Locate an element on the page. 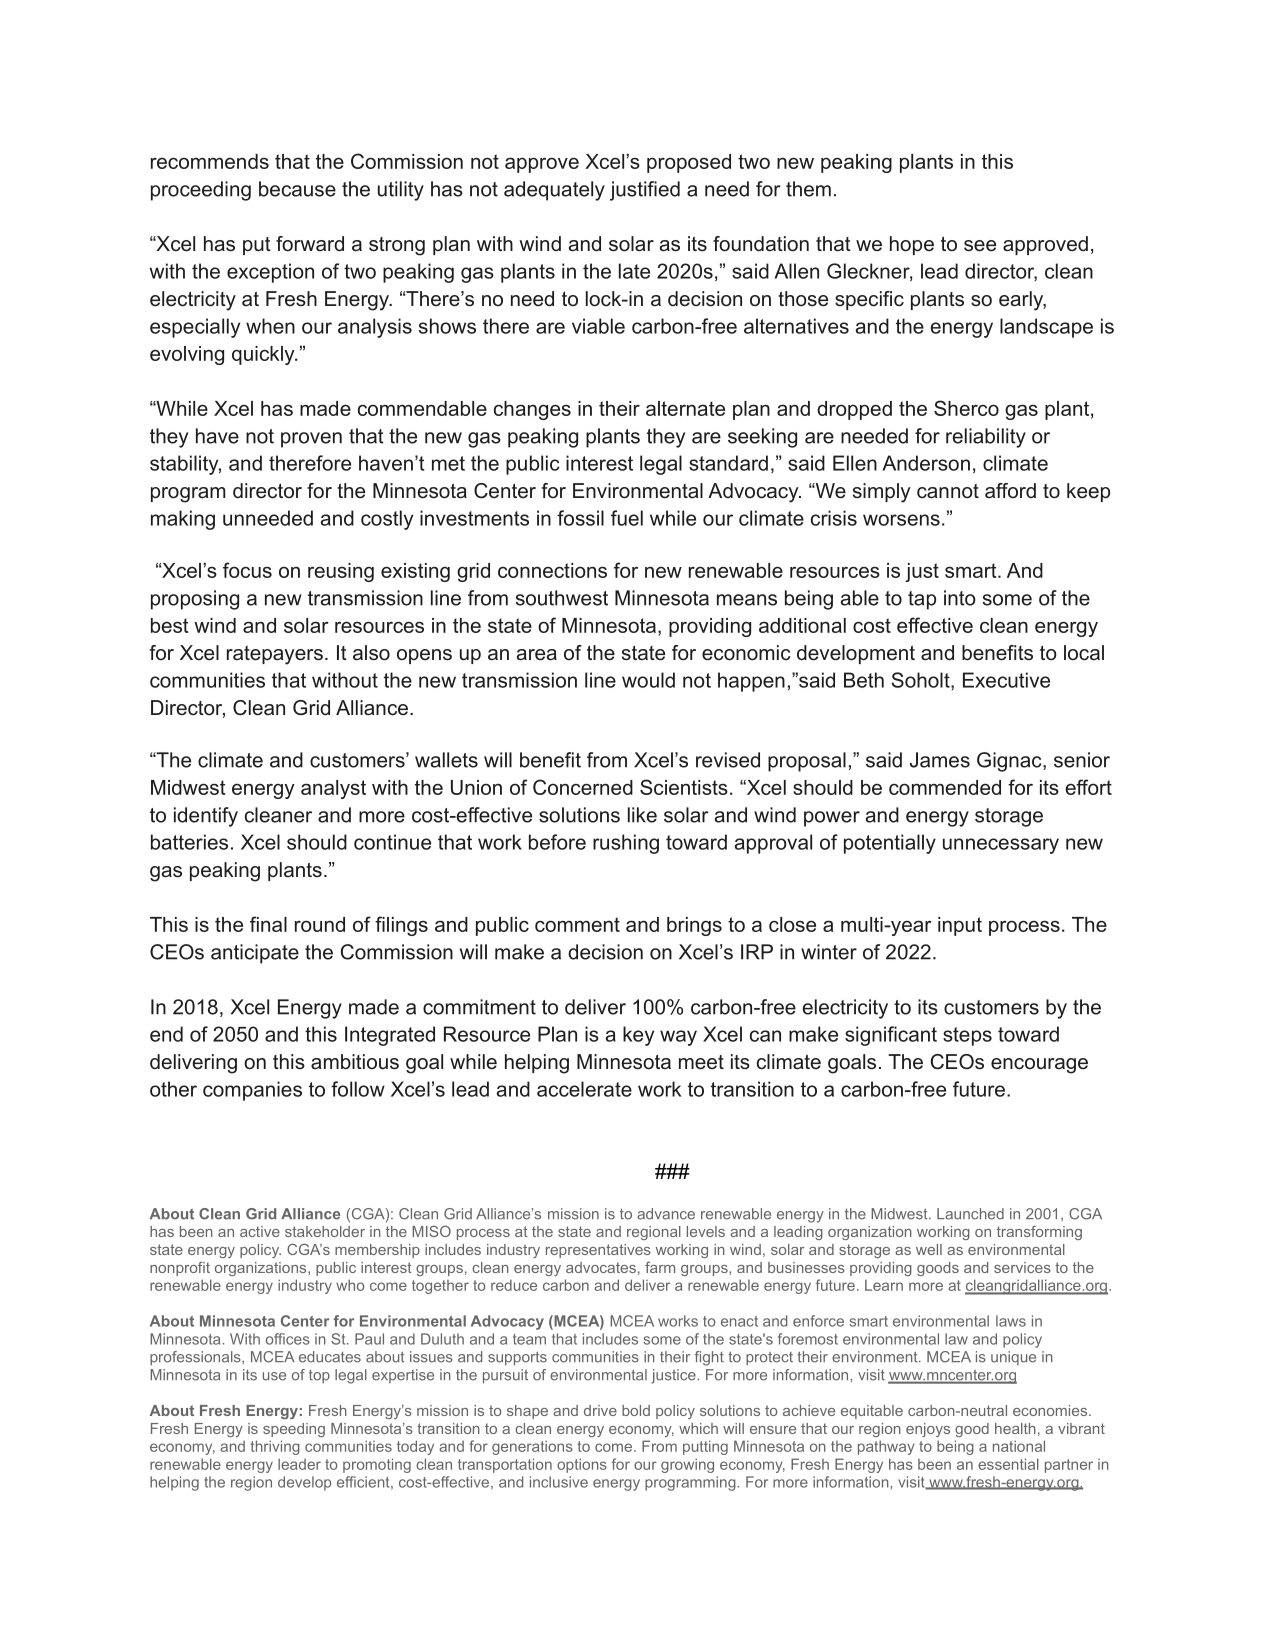 Image resolution: width=1270 pixels, height=1643 pixels. hope is located at coordinates (912, 245).
